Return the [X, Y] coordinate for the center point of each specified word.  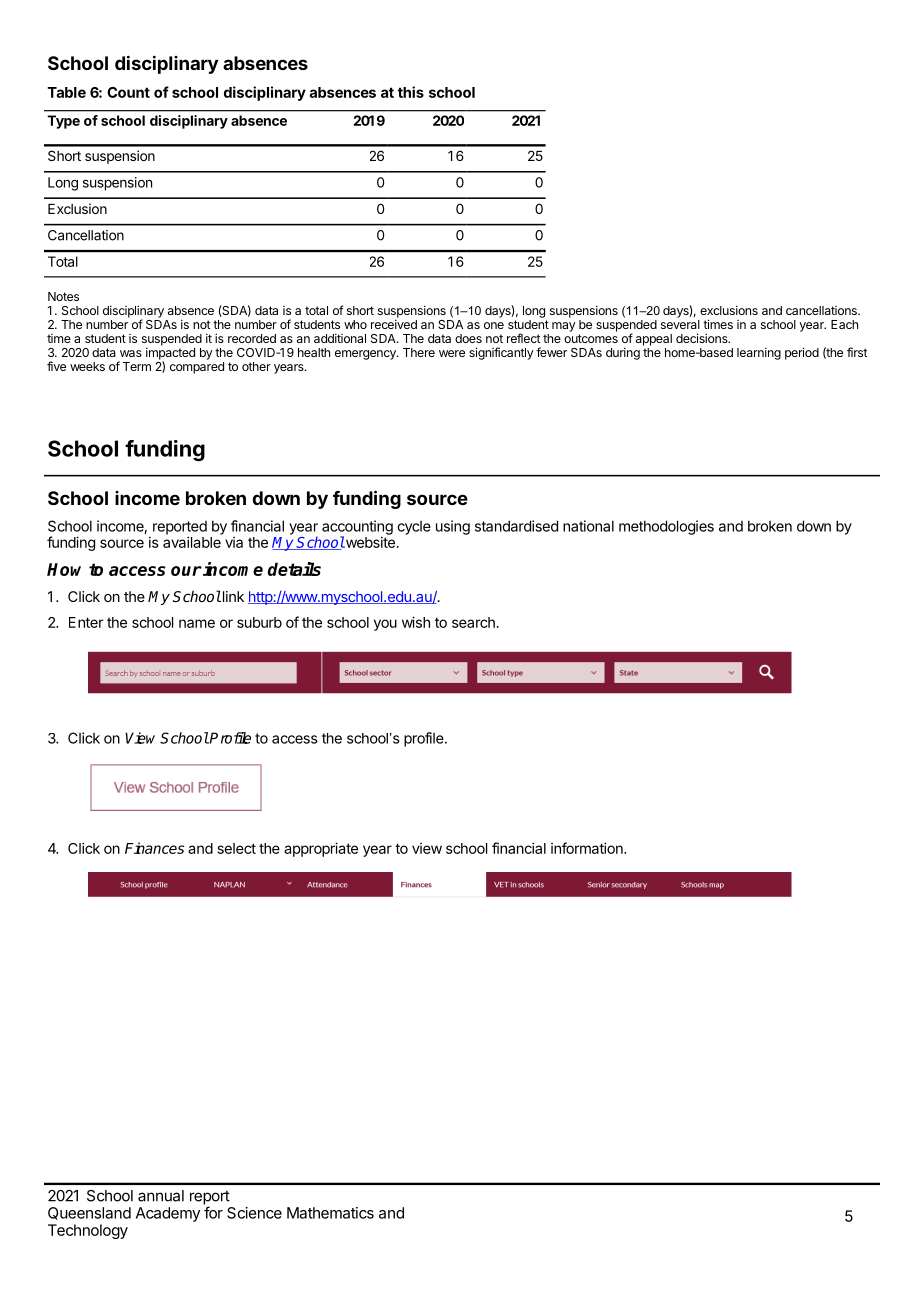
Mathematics [330, 1213]
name [197, 623]
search [473, 622]
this [411, 92]
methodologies [666, 527]
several [680, 324]
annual [161, 1196]
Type [63, 122]
